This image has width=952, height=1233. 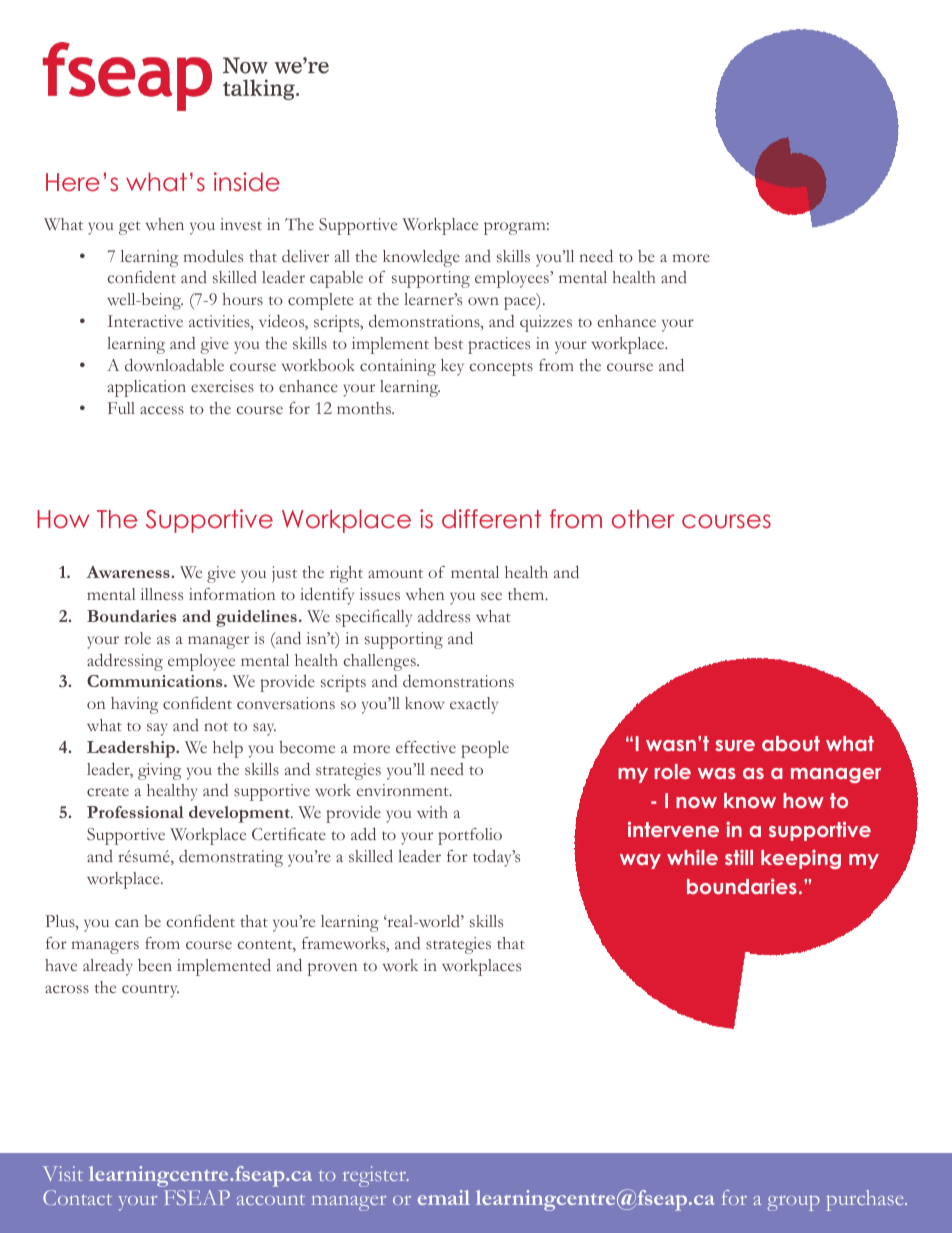 What do you see at coordinates (546, 323) in the image?
I see `quizzes` at bounding box center [546, 323].
